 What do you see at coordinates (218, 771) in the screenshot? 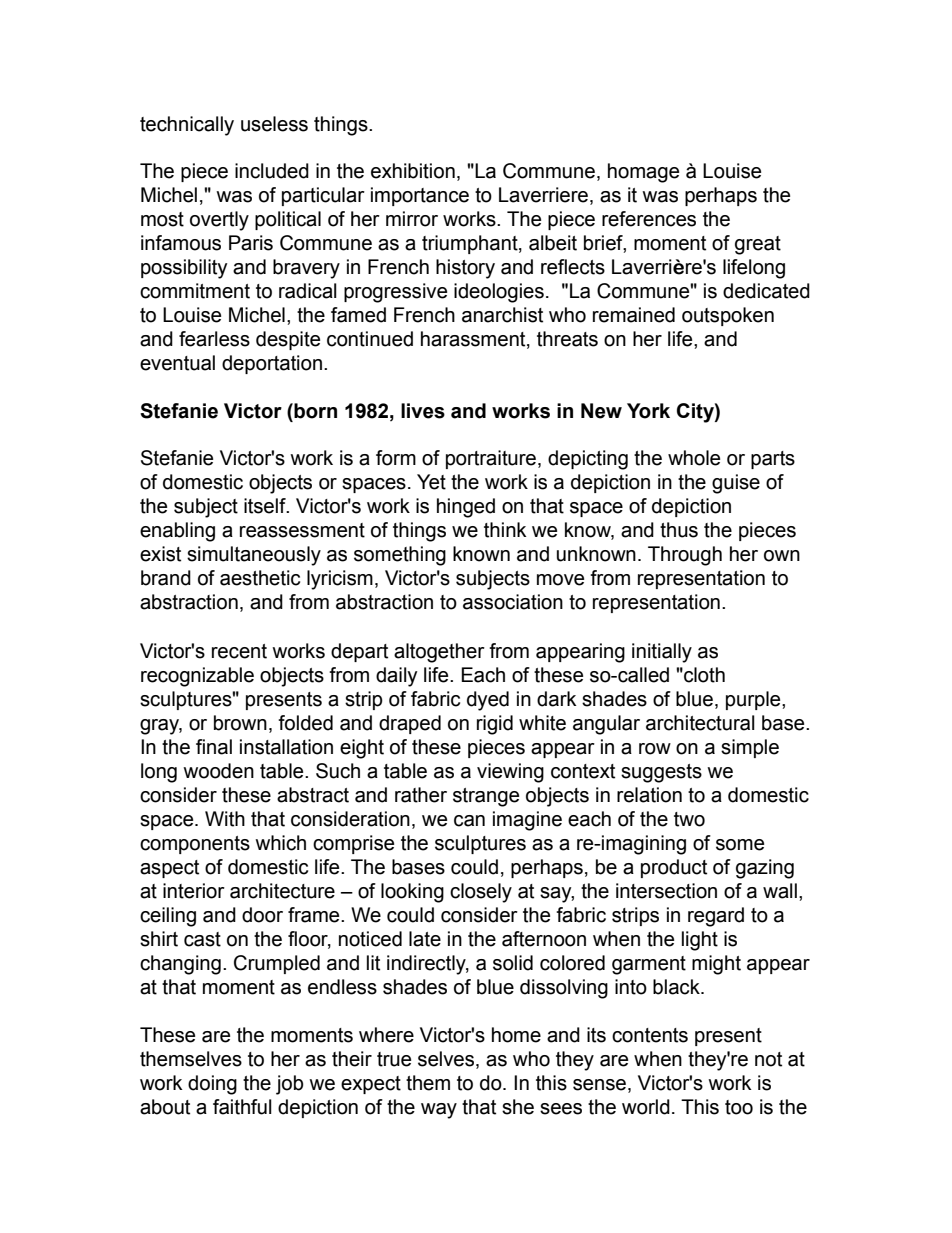
I see `wooden` at bounding box center [218, 771].
